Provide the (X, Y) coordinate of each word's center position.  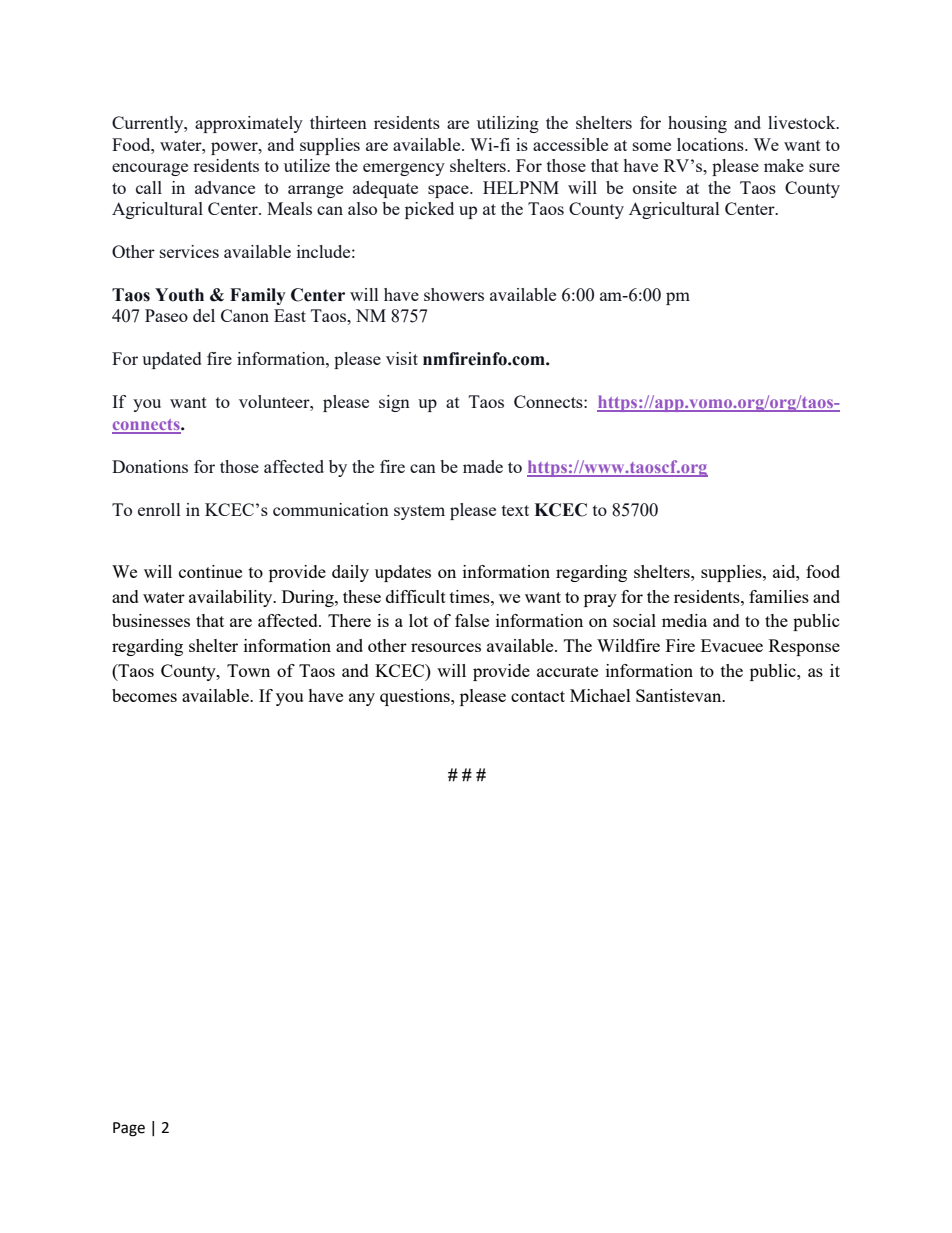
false (472, 620)
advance (225, 187)
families (779, 596)
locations (711, 144)
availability (232, 598)
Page (129, 1129)
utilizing (508, 124)
